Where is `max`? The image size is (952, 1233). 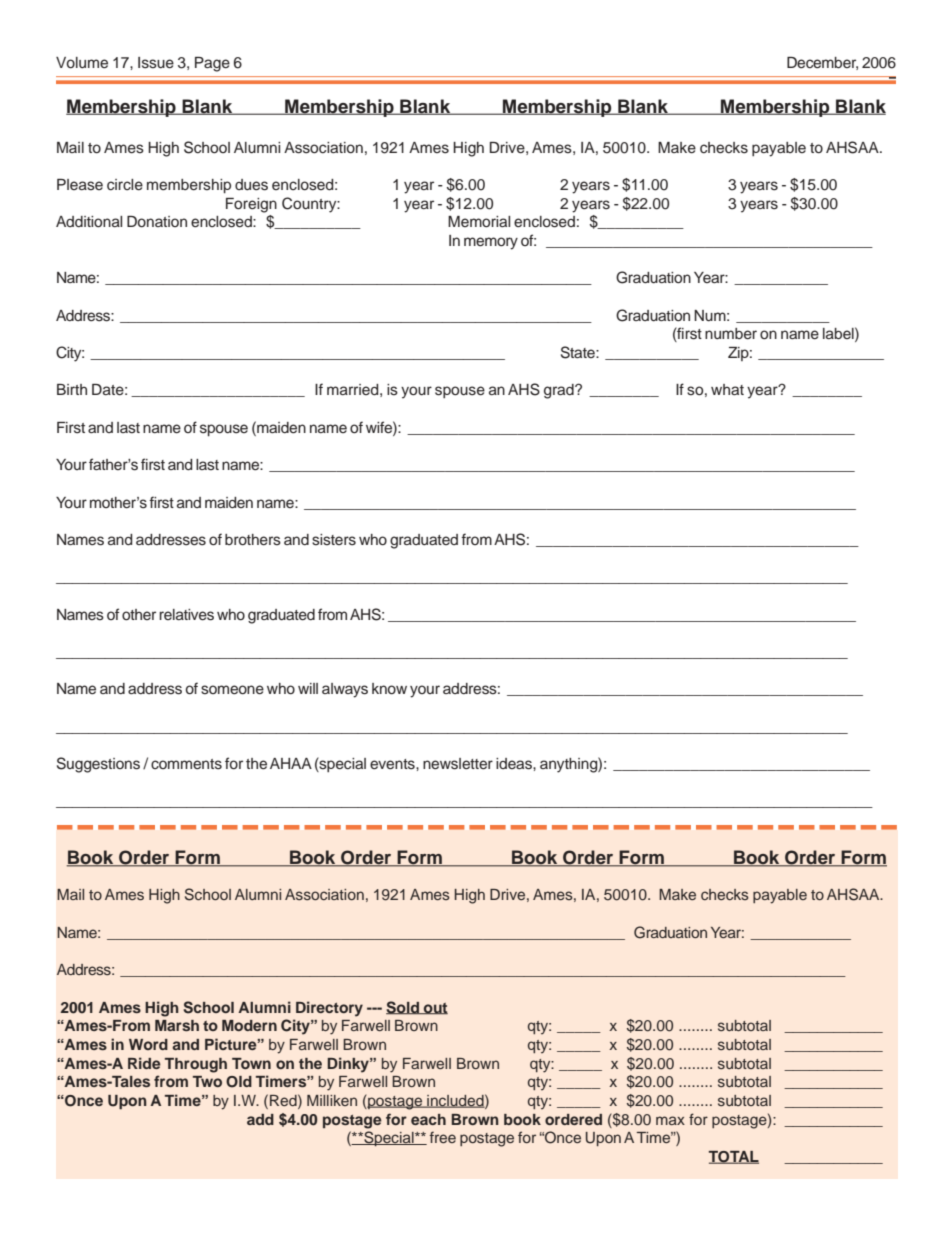 max is located at coordinates (670, 1120).
